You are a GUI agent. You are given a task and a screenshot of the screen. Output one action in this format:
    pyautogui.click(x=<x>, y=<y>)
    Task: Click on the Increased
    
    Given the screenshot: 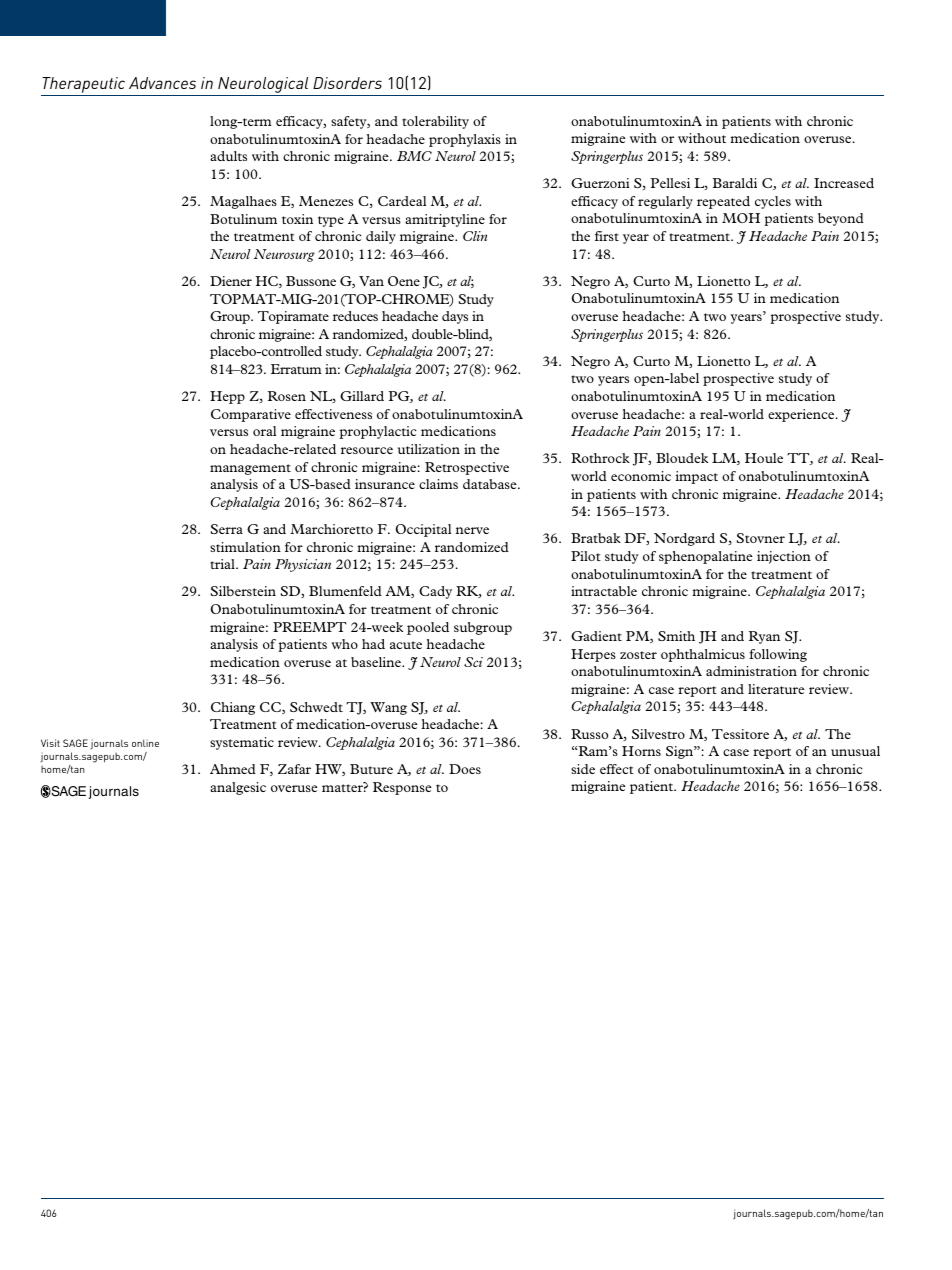 What is the action you would take?
    pyautogui.click(x=844, y=183)
